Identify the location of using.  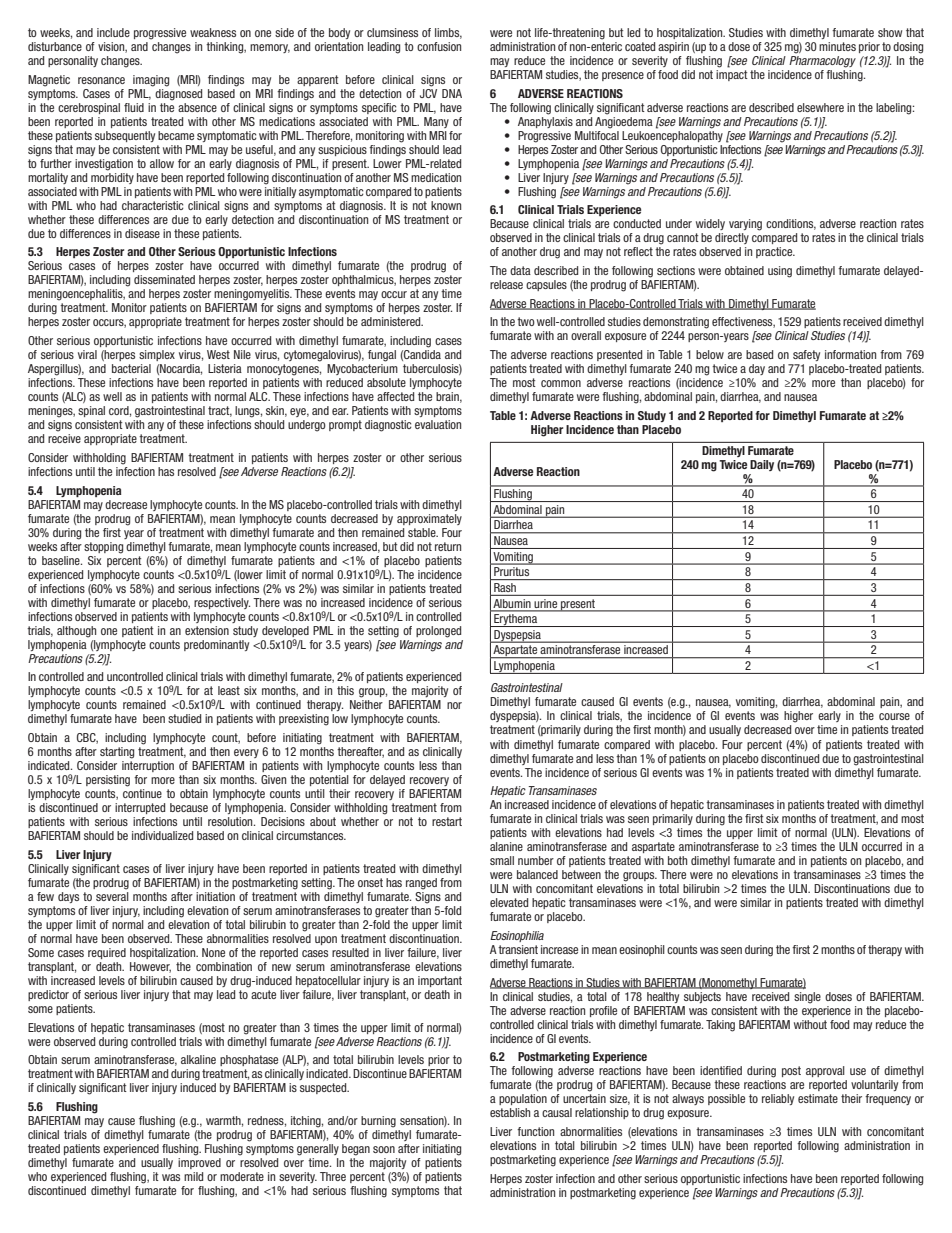
(780, 272).
